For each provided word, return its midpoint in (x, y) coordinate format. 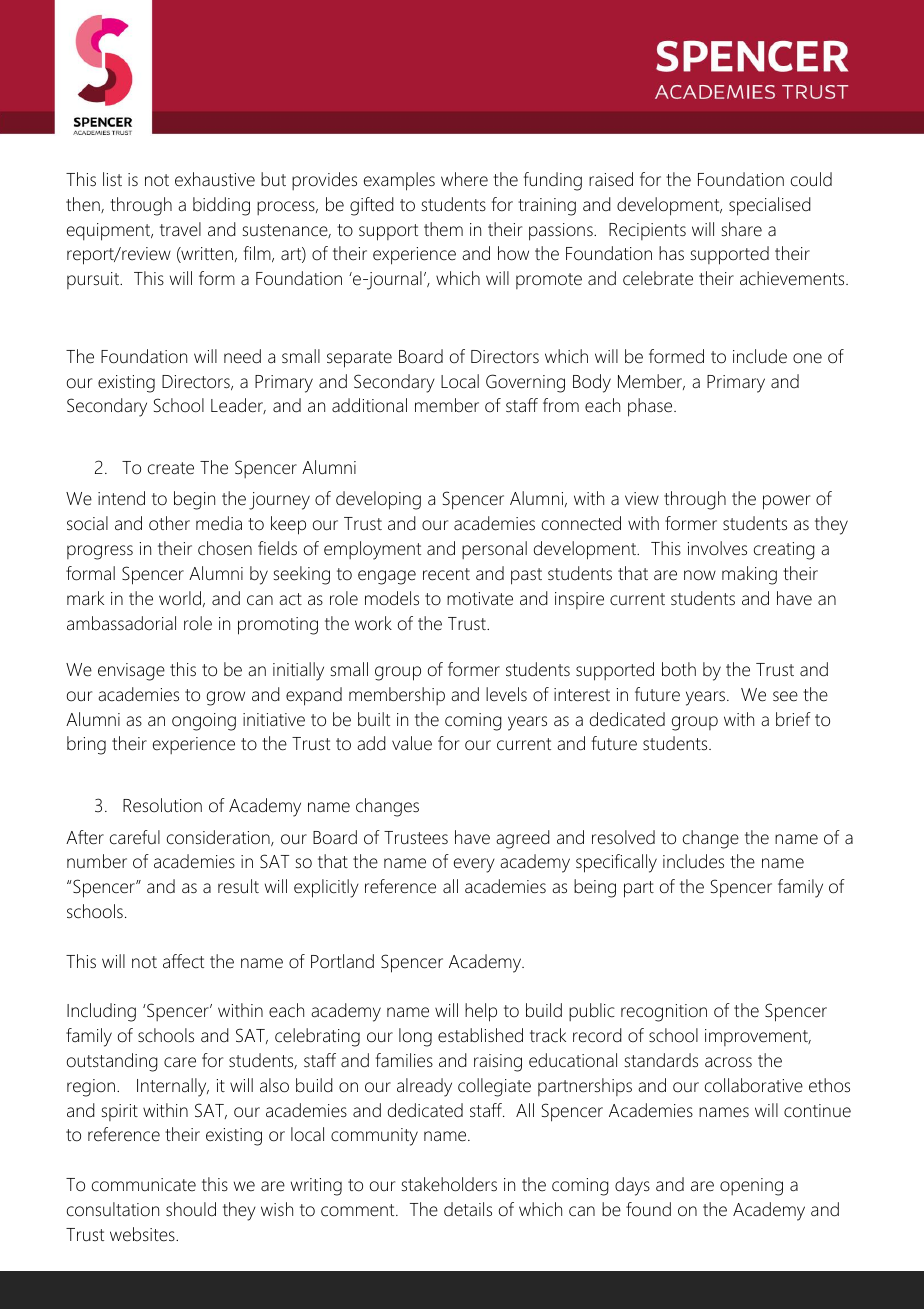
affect (183, 961)
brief (793, 719)
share (742, 229)
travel (180, 229)
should (191, 1209)
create (171, 468)
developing (378, 500)
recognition (664, 1013)
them (443, 229)
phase (651, 407)
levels (506, 694)
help (481, 1012)
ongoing (204, 722)
